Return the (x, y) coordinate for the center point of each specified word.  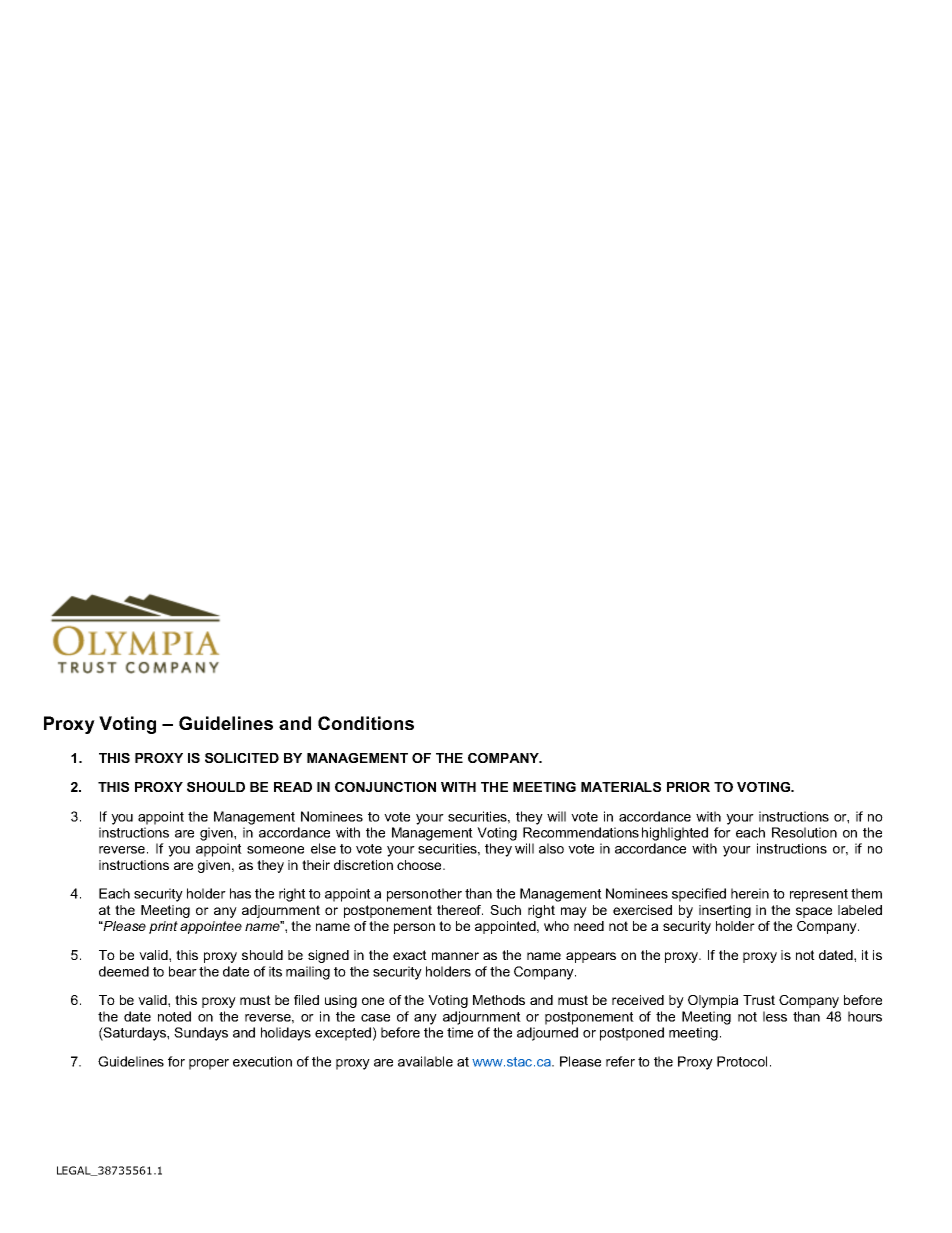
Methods (499, 1000)
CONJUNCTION (385, 787)
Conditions (366, 723)
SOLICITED (242, 758)
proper (209, 1064)
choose (420, 865)
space (814, 912)
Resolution (804, 832)
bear (183, 971)
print (163, 927)
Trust (759, 1000)
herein (750, 893)
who (556, 926)
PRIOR (688, 787)
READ (293, 787)
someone (275, 850)
